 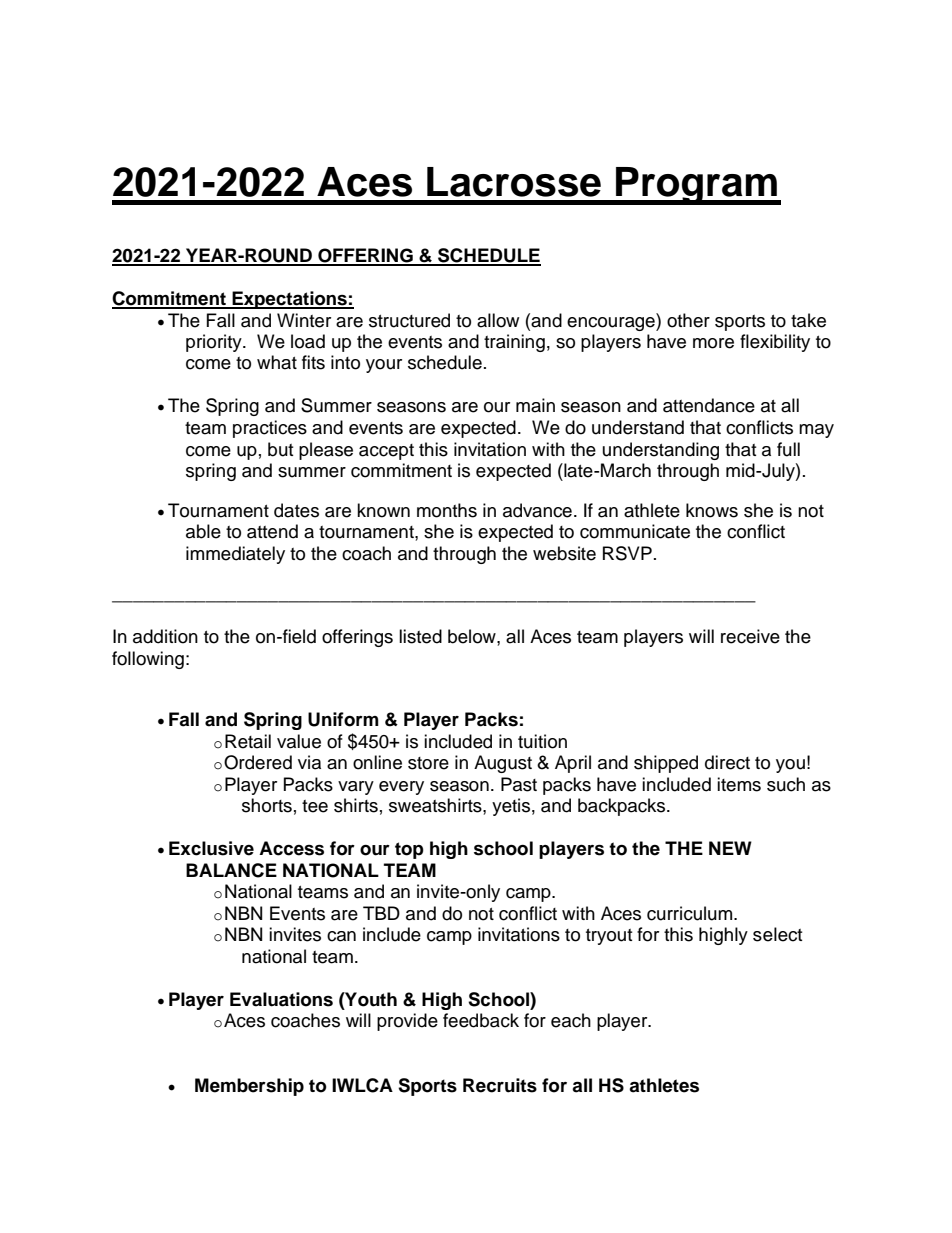 I want to click on Program, so click(x=696, y=186).
